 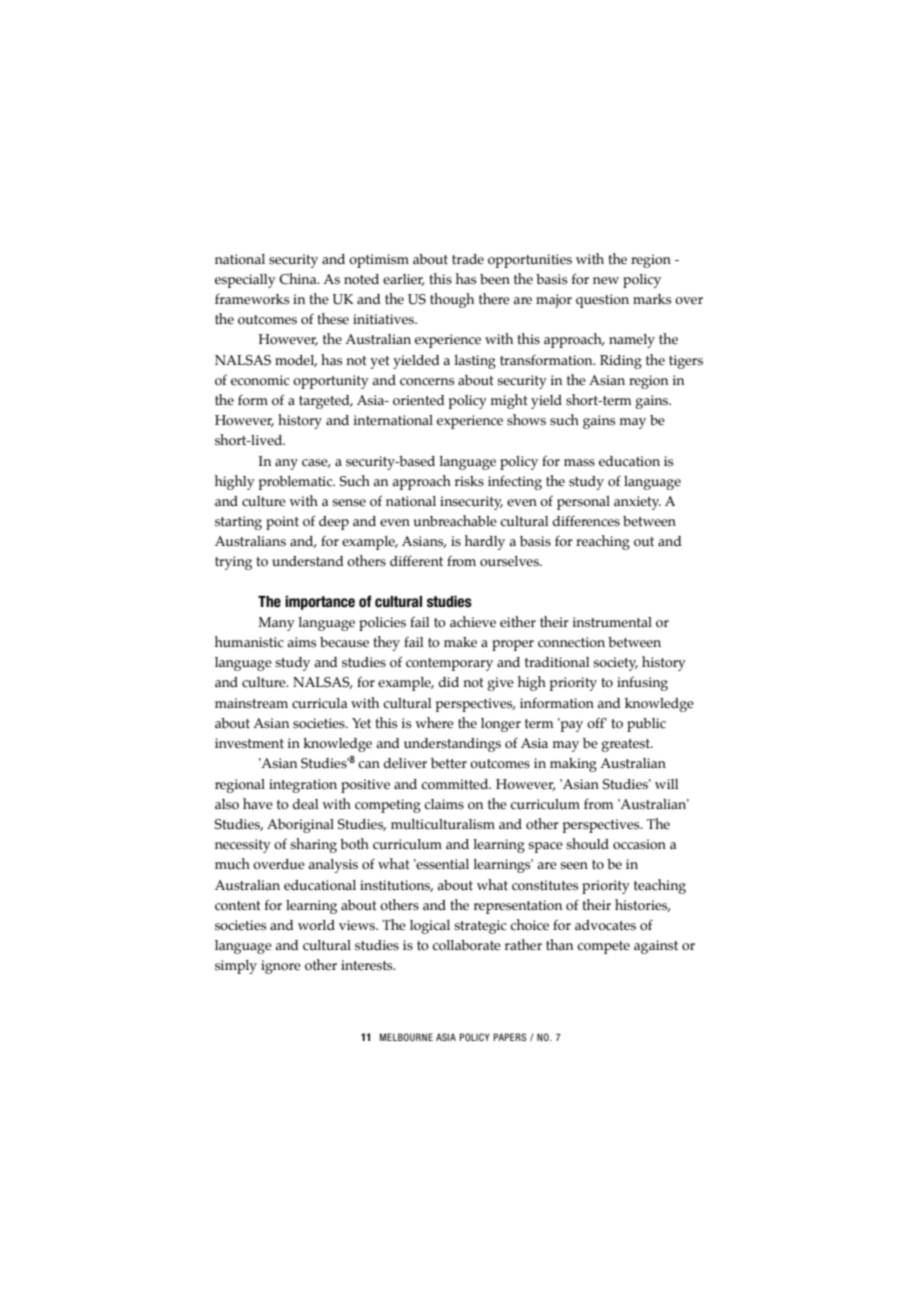 What do you see at coordinates (406, 1037) in the screenshot?
I see `MELBOURNE` at bounding box center [406, 1037].
